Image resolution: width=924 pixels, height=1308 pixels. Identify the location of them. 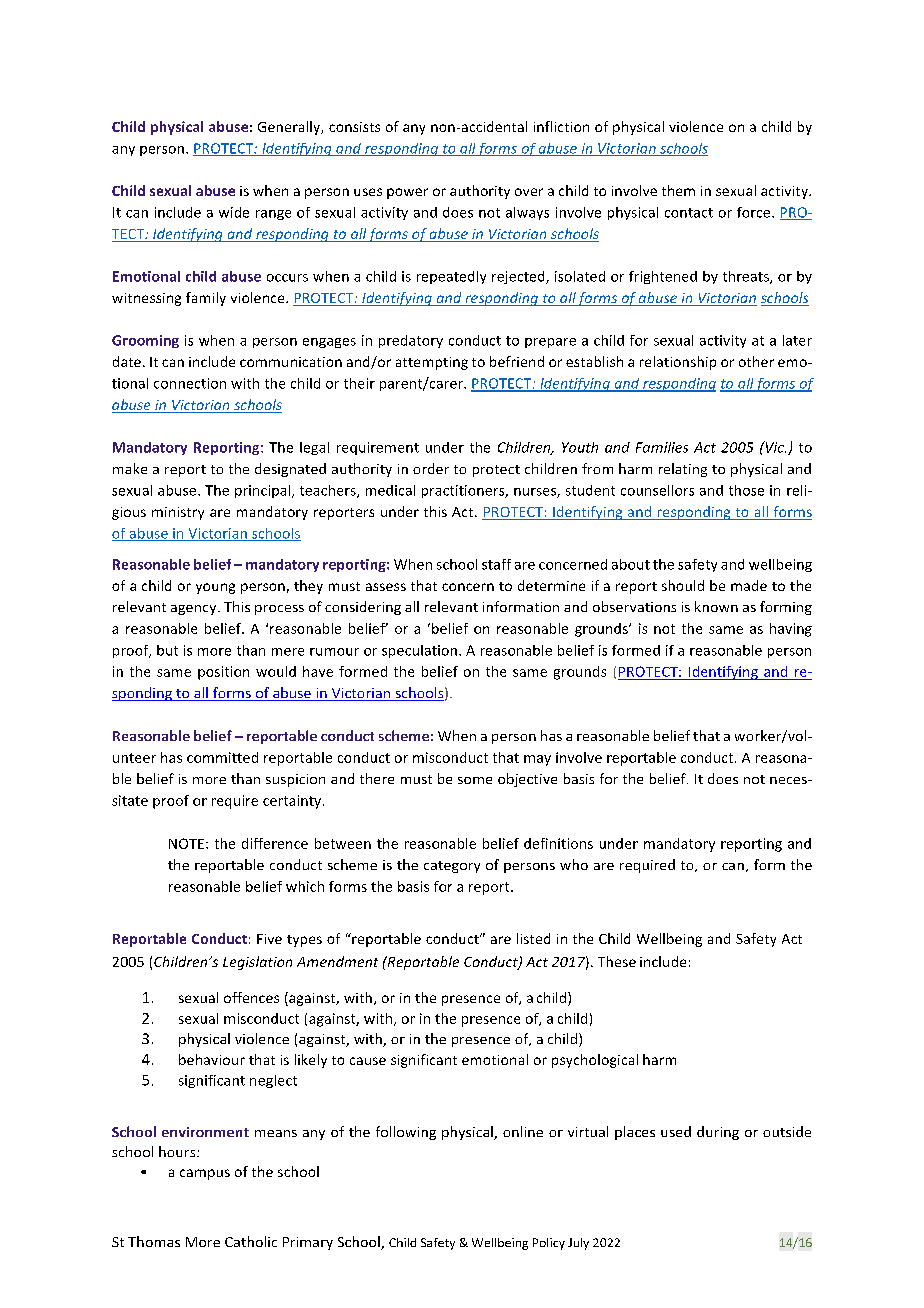
(678, 190).
